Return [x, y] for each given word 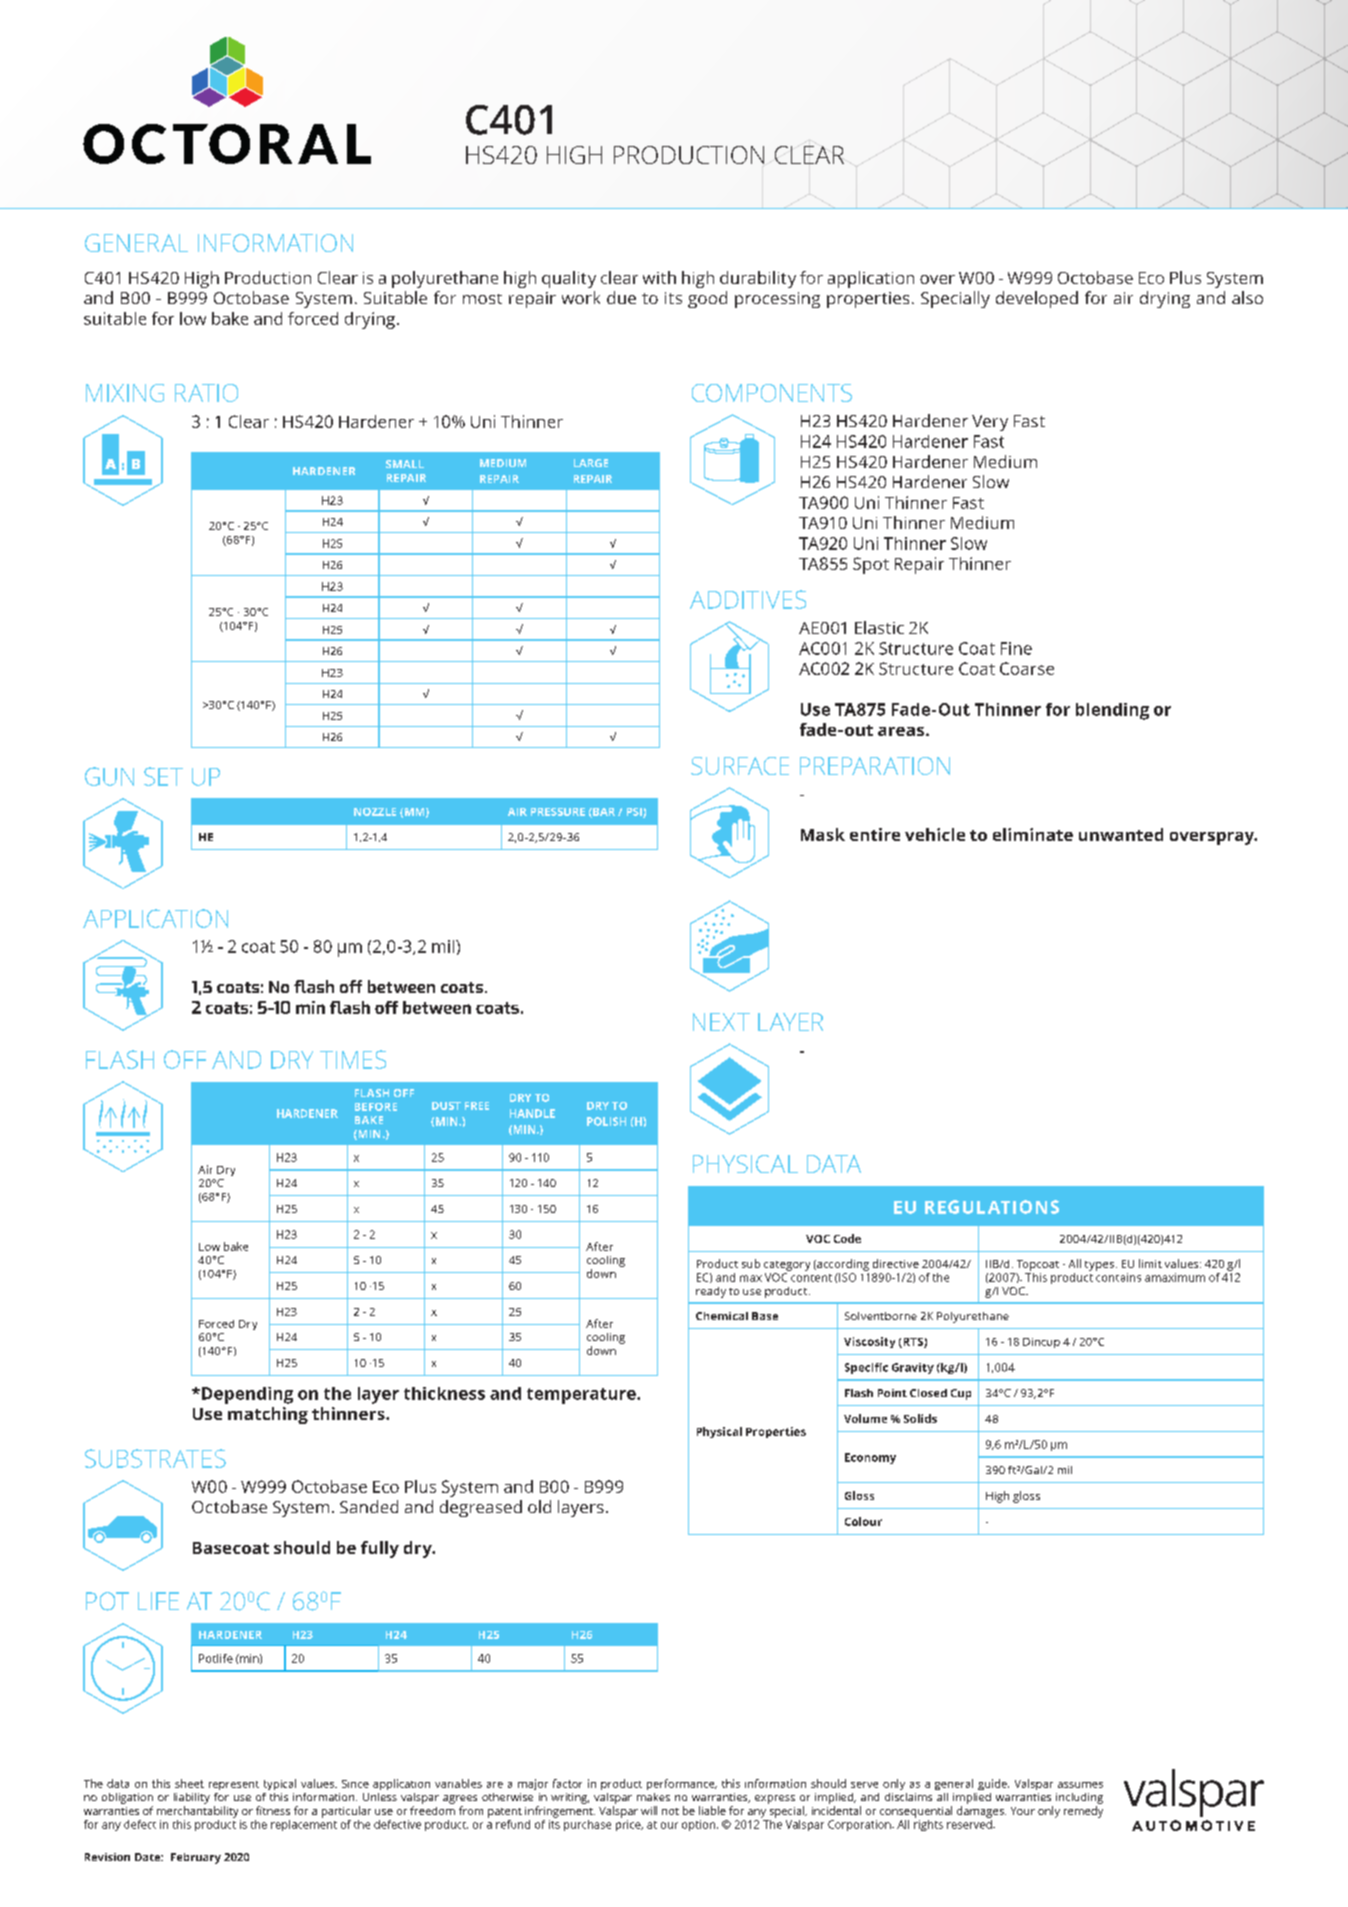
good [707, 299]
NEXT [721, 1022]
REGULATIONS [992, 1207]
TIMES [353, 1059]
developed [1037, 299]
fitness [273, 1810]
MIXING [125, 393]
